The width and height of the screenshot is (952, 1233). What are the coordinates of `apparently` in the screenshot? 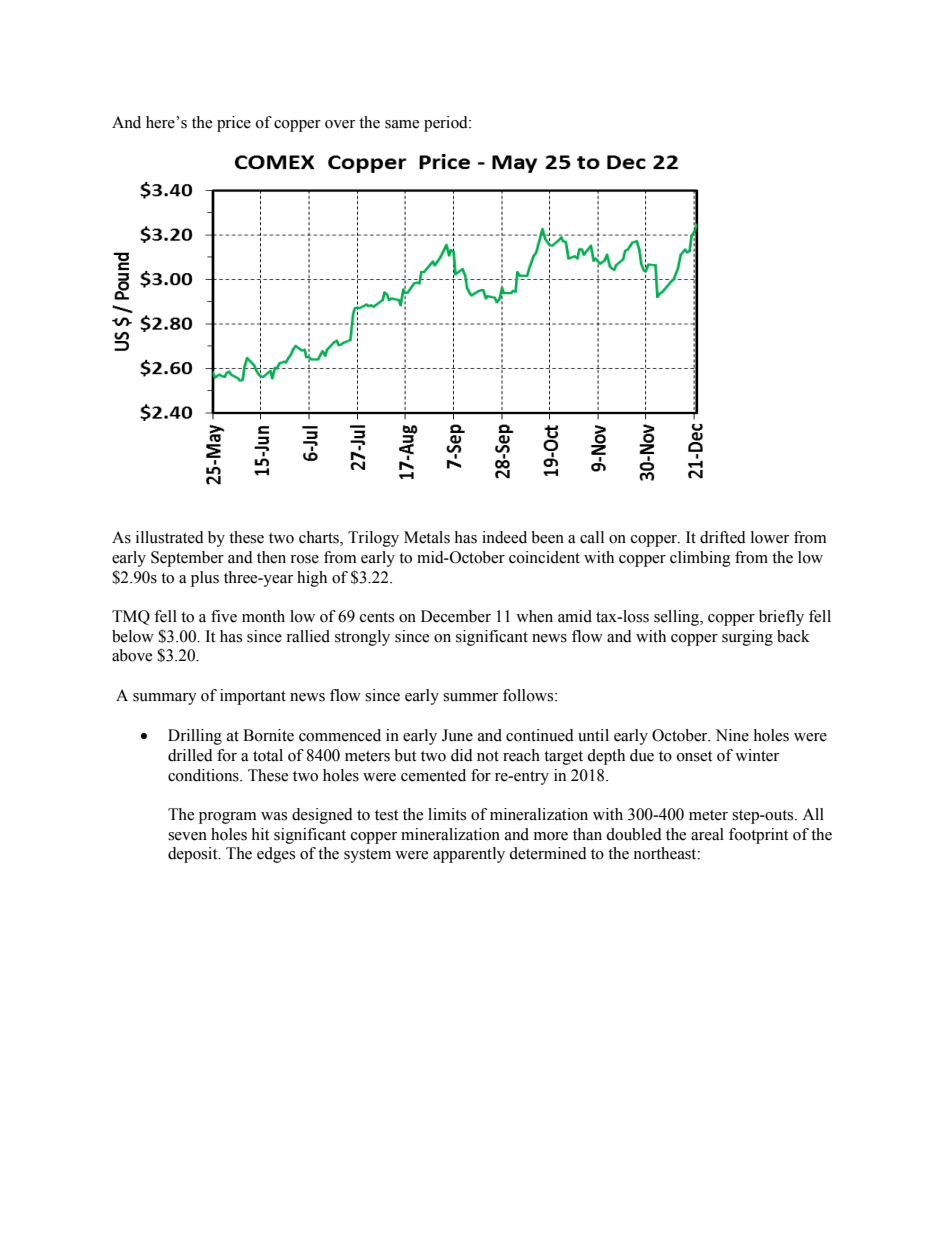 It's located at (469, 855).
